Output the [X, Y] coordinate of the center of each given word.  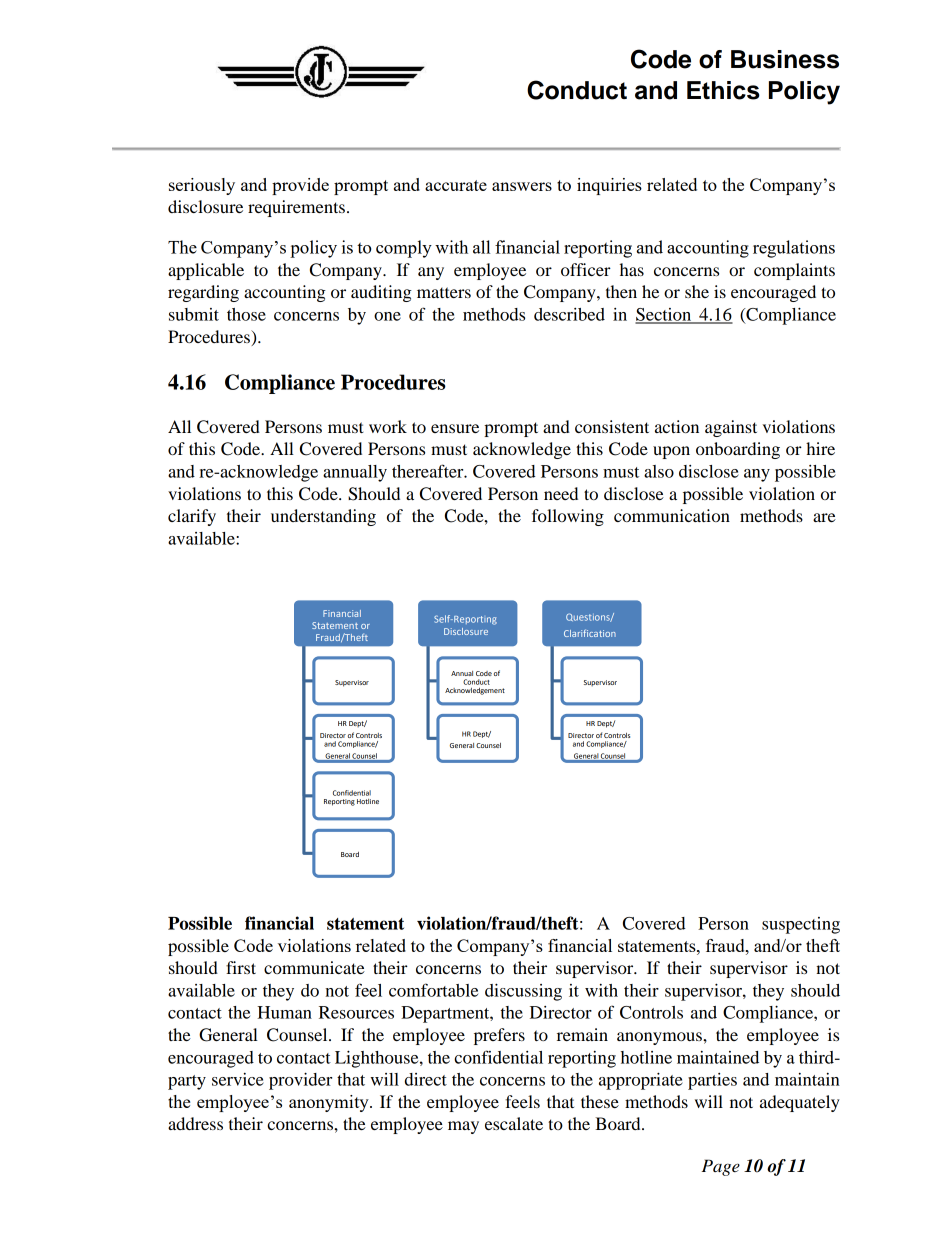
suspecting [801, 925]
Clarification [590, 633]
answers [522, 186]
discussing [523, 992]
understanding [323, 517]
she [697, 291]
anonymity [330, 1103]
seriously [202, 186]
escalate [514, 1123]
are [824, 517]
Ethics [723, 90]
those [246, 314]
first [241, 967]
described [569, 314]
